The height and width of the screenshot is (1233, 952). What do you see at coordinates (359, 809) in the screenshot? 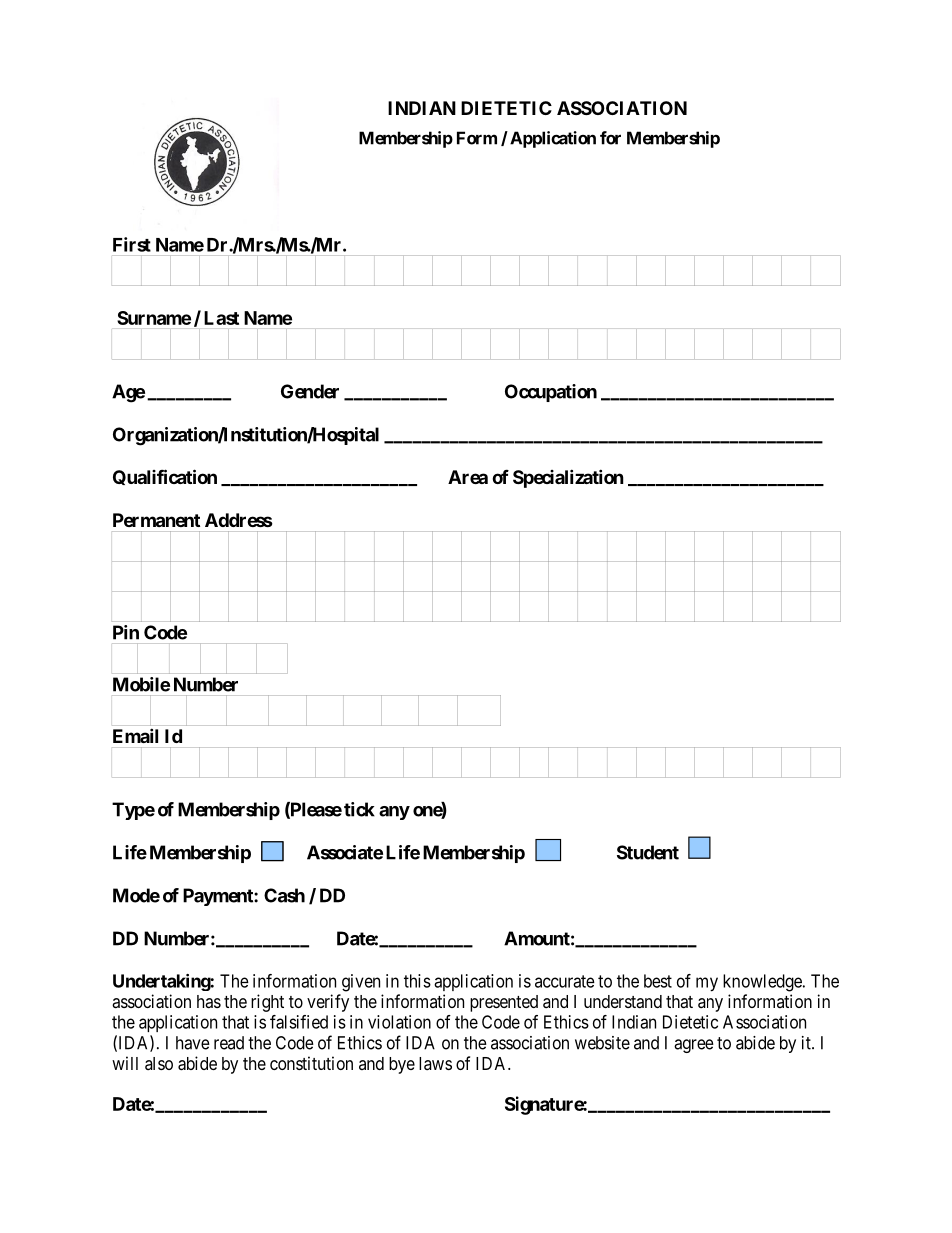
I see `tick` at bounding box center [359, 809].
